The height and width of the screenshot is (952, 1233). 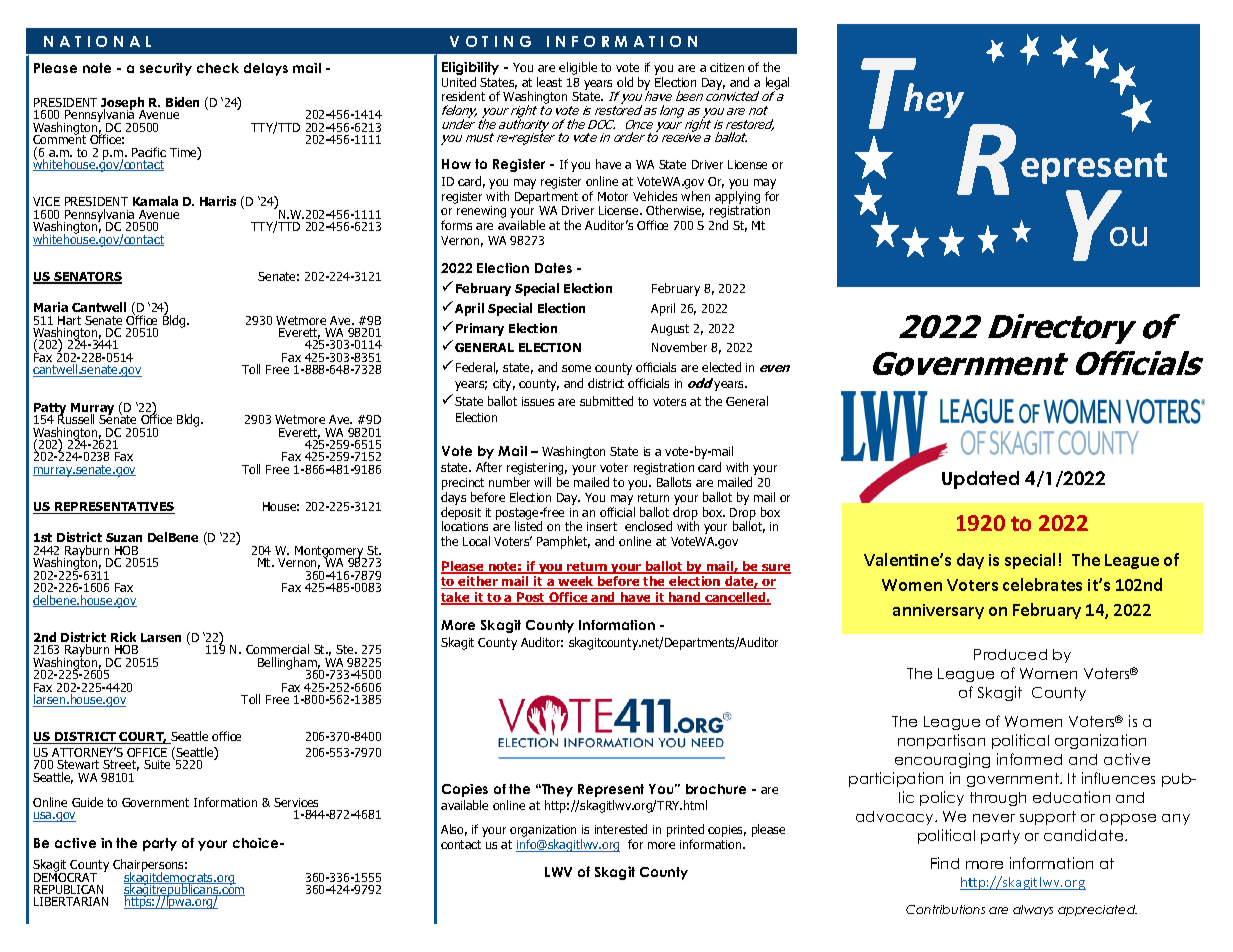 I want to click on old, so click(x=625, y=82).
